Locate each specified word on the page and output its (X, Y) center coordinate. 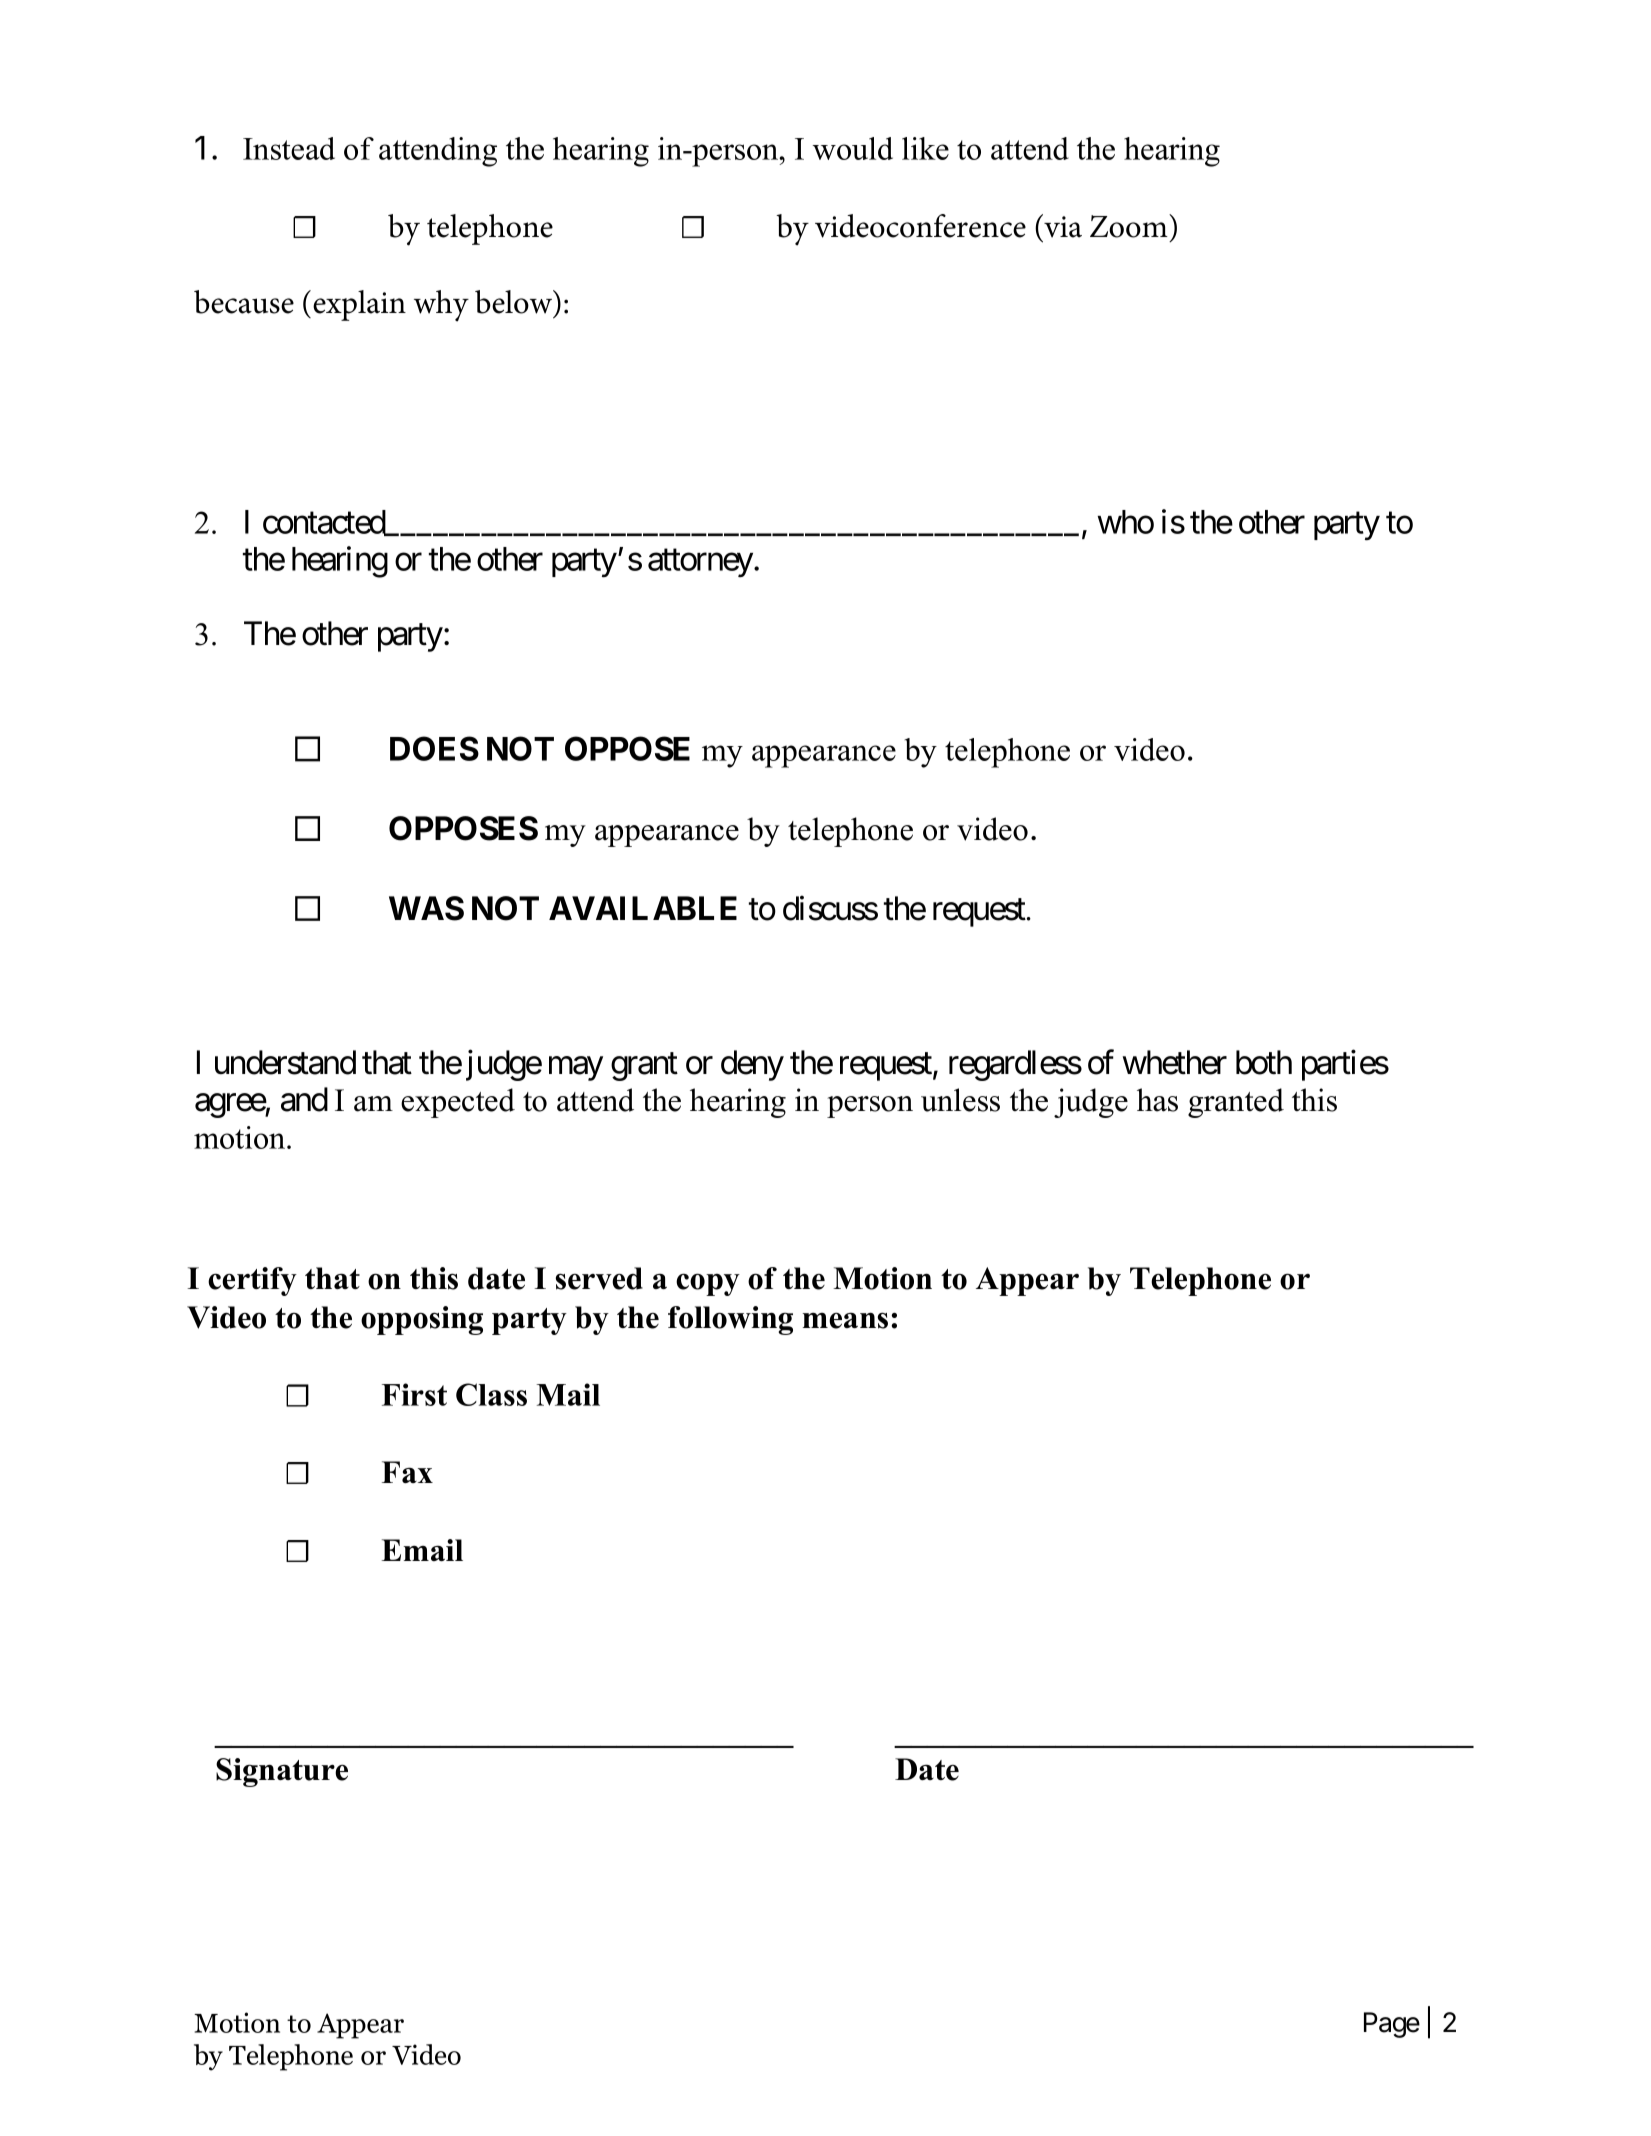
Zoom (1130, 226)
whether (1174, 1062)
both (1264, 1062)
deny (752, 1065)
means (845, 1320)
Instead (289, 148)
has (1157, 1100)
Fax (407, 1472)
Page (1392, 2025)
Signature (282, 1772)
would (853, 148)
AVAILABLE (643, 908)
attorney (700, 563)
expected (458, 1103)
